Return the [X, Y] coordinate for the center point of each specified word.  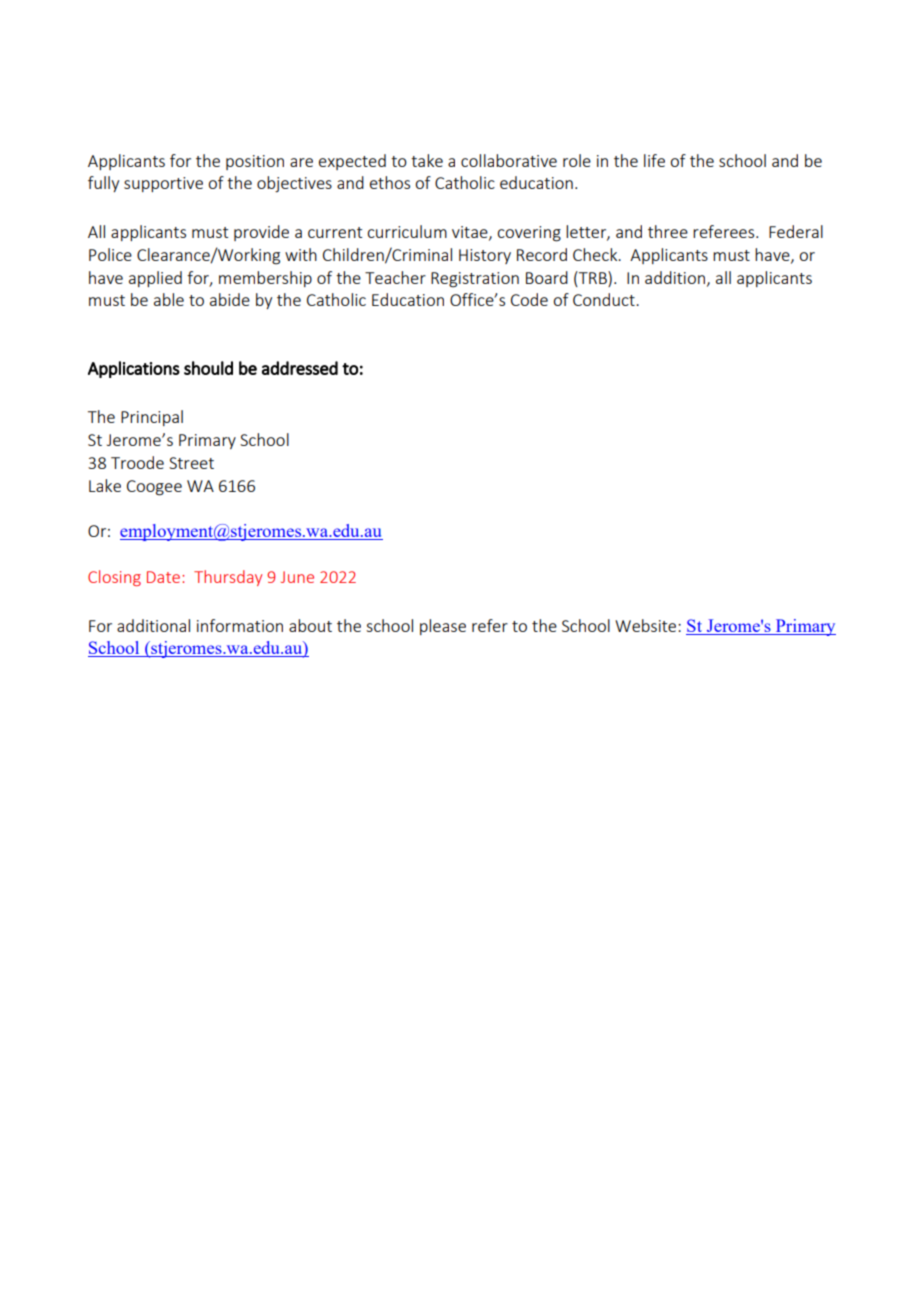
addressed [300, 368]
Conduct [605, 299]
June [297, 577]
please [443, 627]
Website [647, 625]
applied [155, 279]
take [427, 160]
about [310, 625]
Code [529, 299]
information [240, 625]
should [208, 368]
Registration [475, 280]
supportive [163, 184]
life [654, 160]
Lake [105, 485]
